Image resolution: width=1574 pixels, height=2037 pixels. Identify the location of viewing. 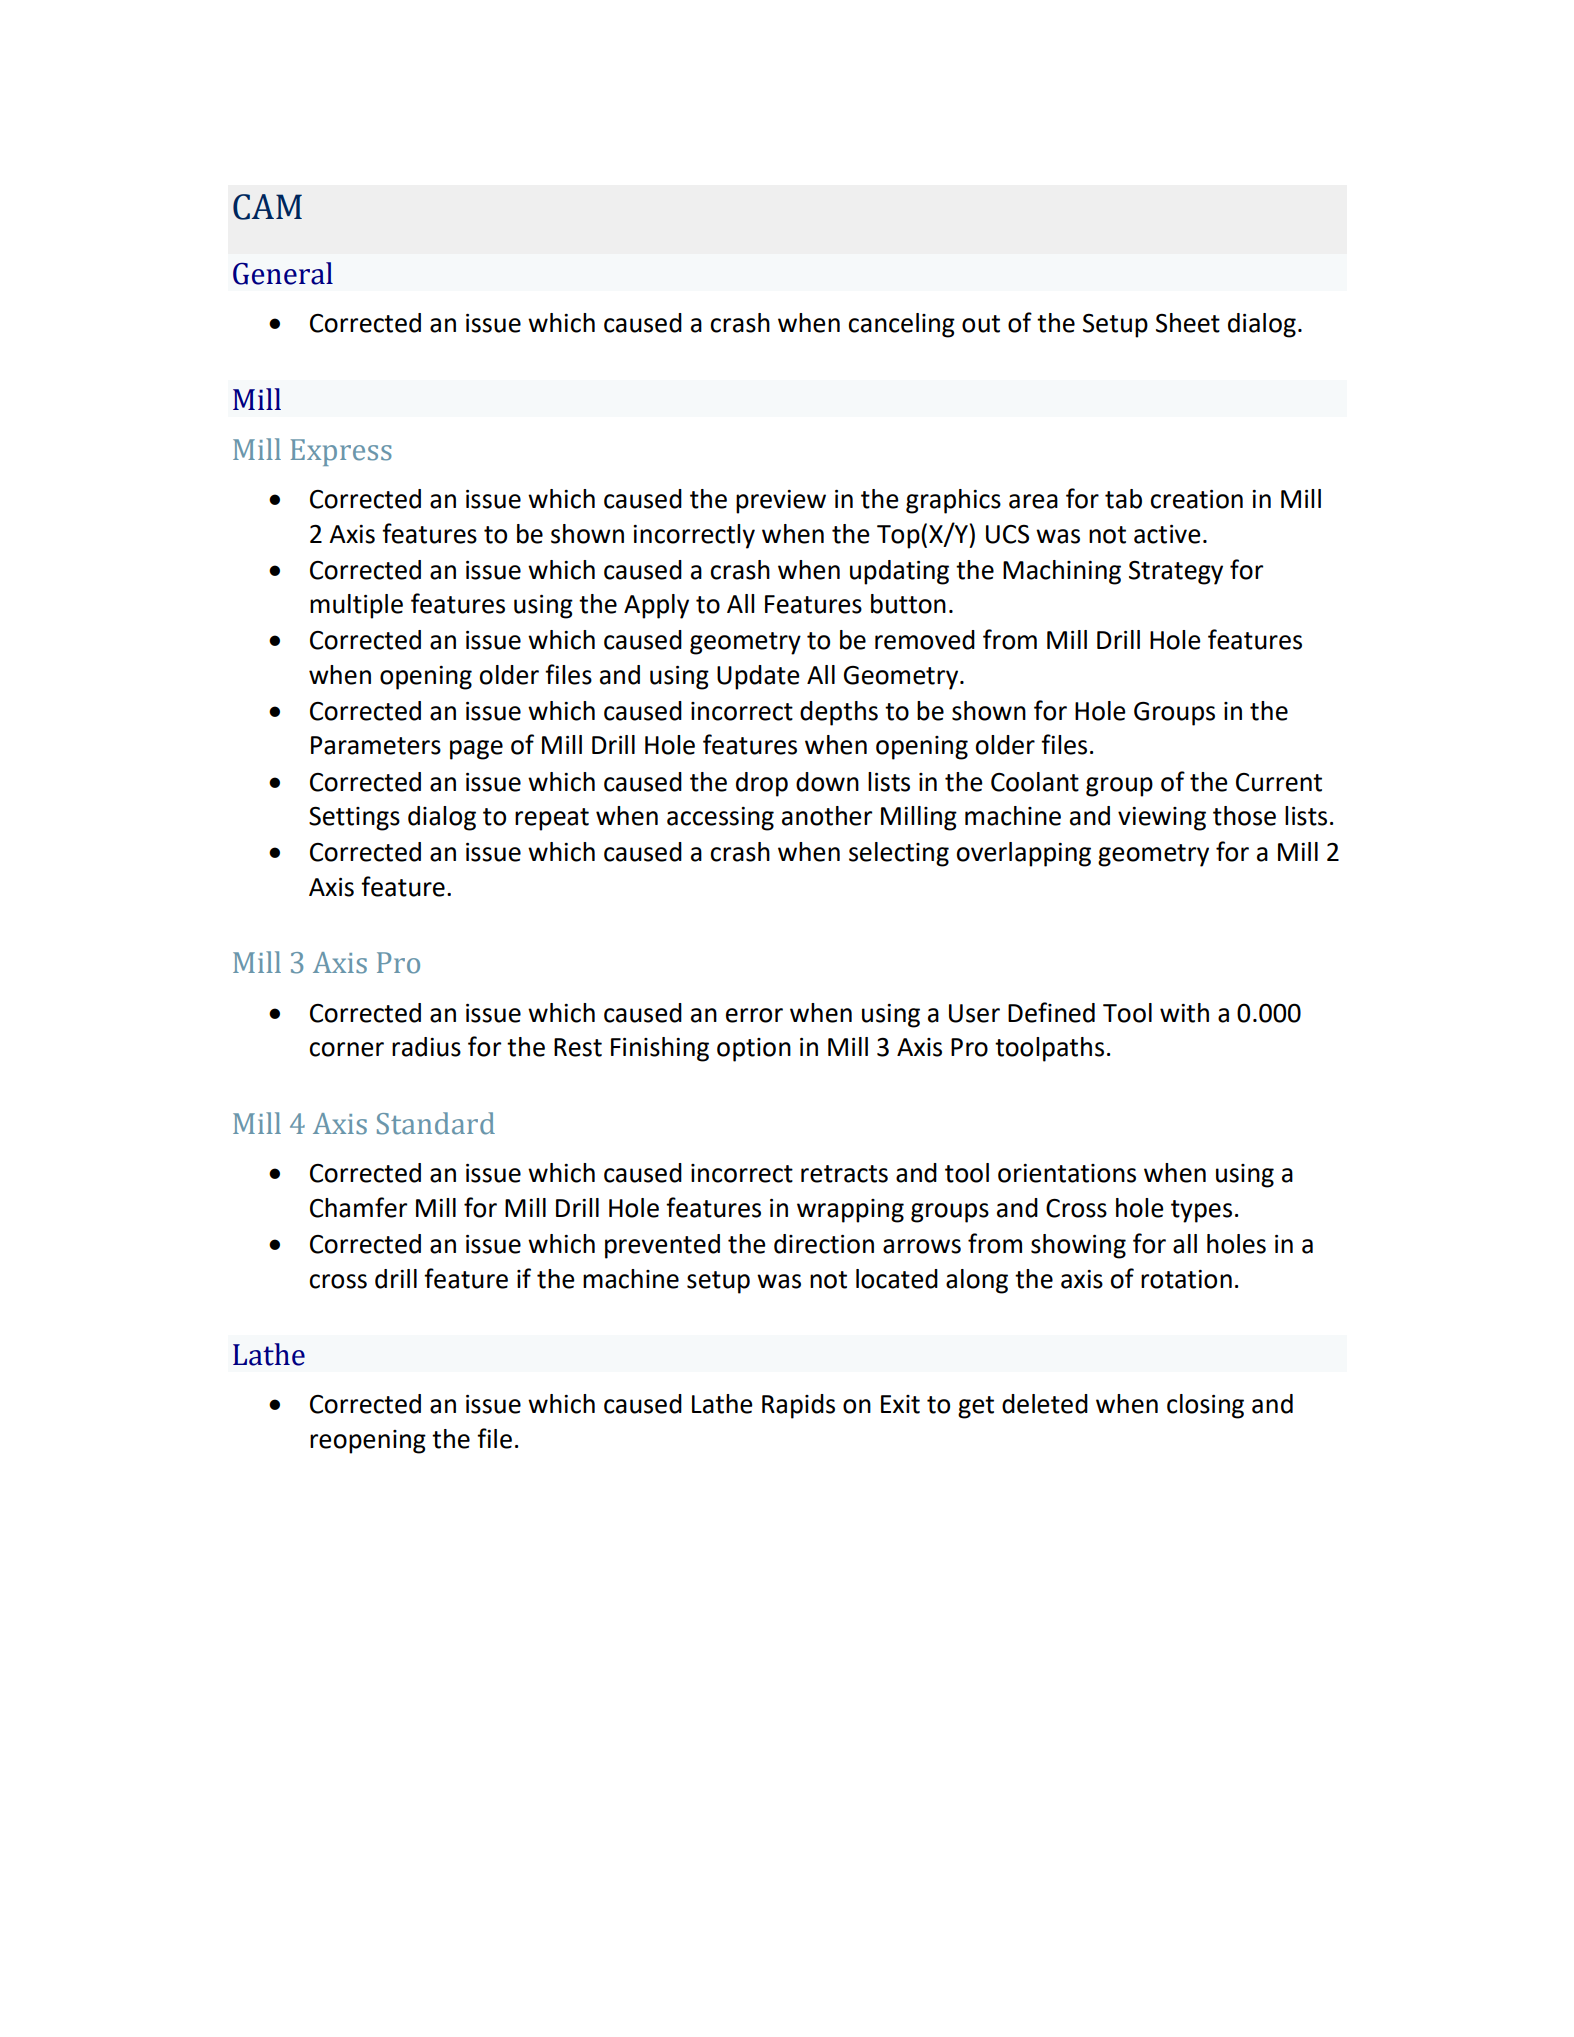
(1162, 819).
